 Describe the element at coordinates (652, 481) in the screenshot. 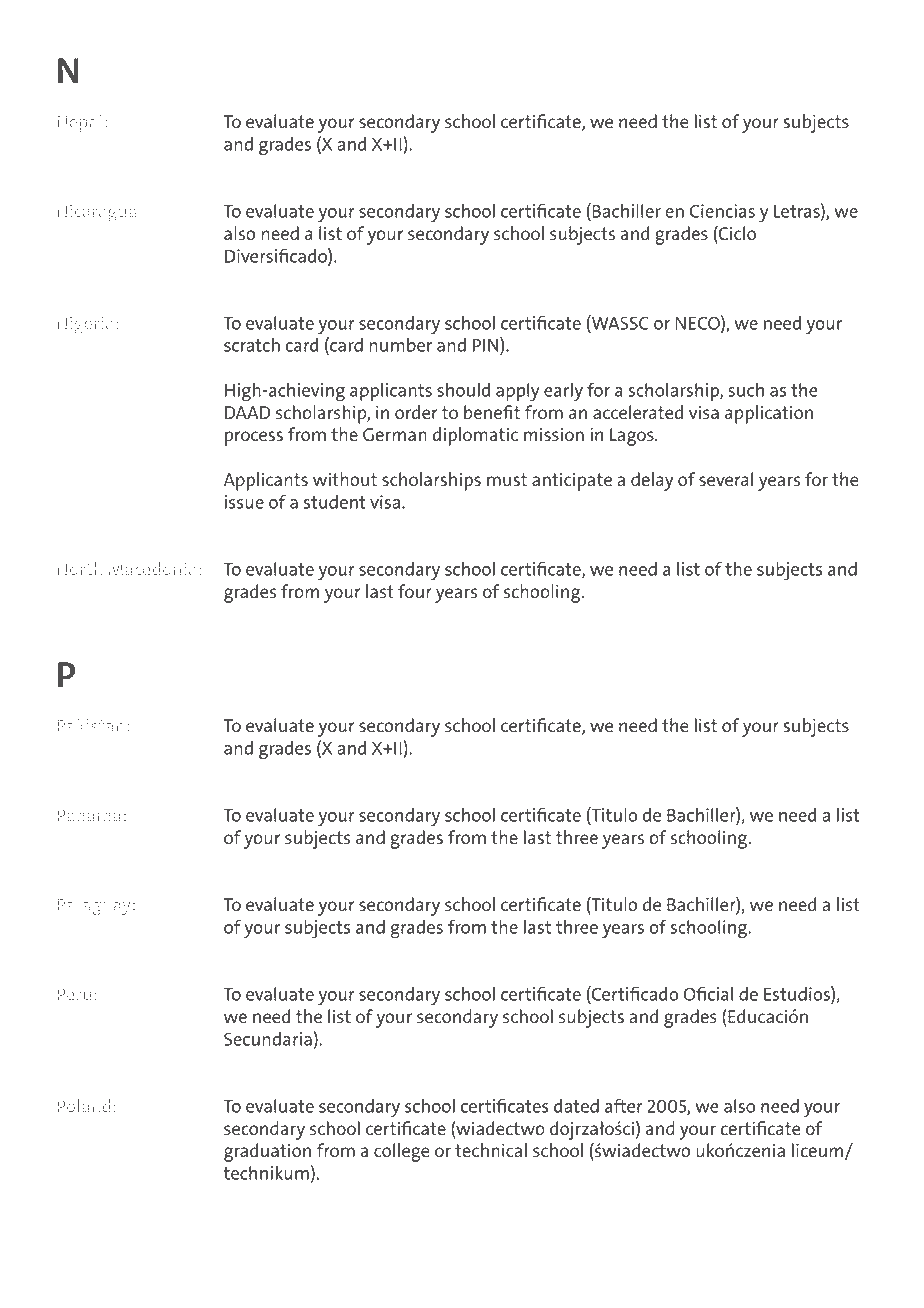

I see `delay` at that location.
